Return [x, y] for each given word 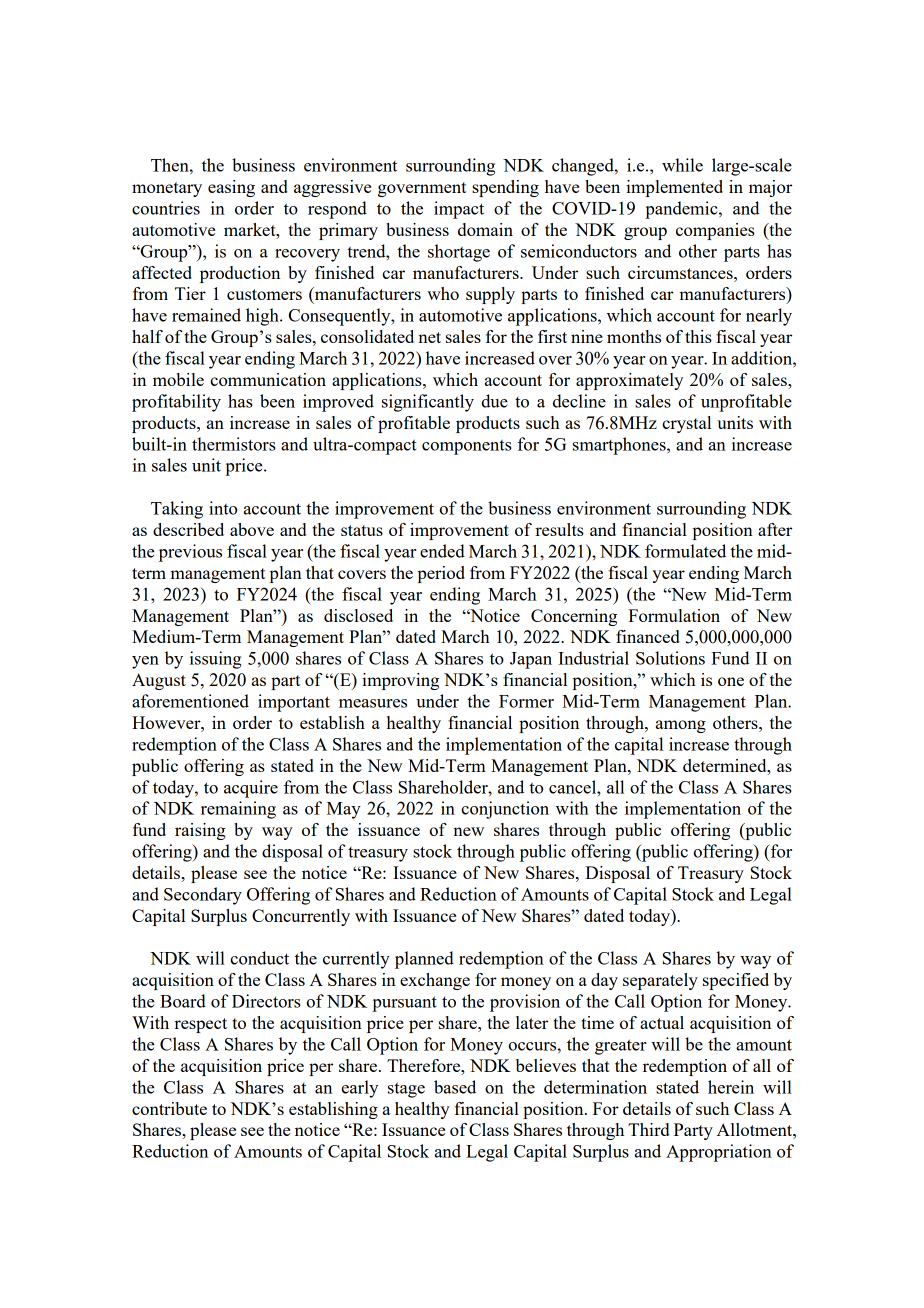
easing [231, 188]
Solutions [670, 658]
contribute [169, 1108]
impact [459, 210]
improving [400, 681]
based [455, 1087]
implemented [674, 188]
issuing [215, 660]
